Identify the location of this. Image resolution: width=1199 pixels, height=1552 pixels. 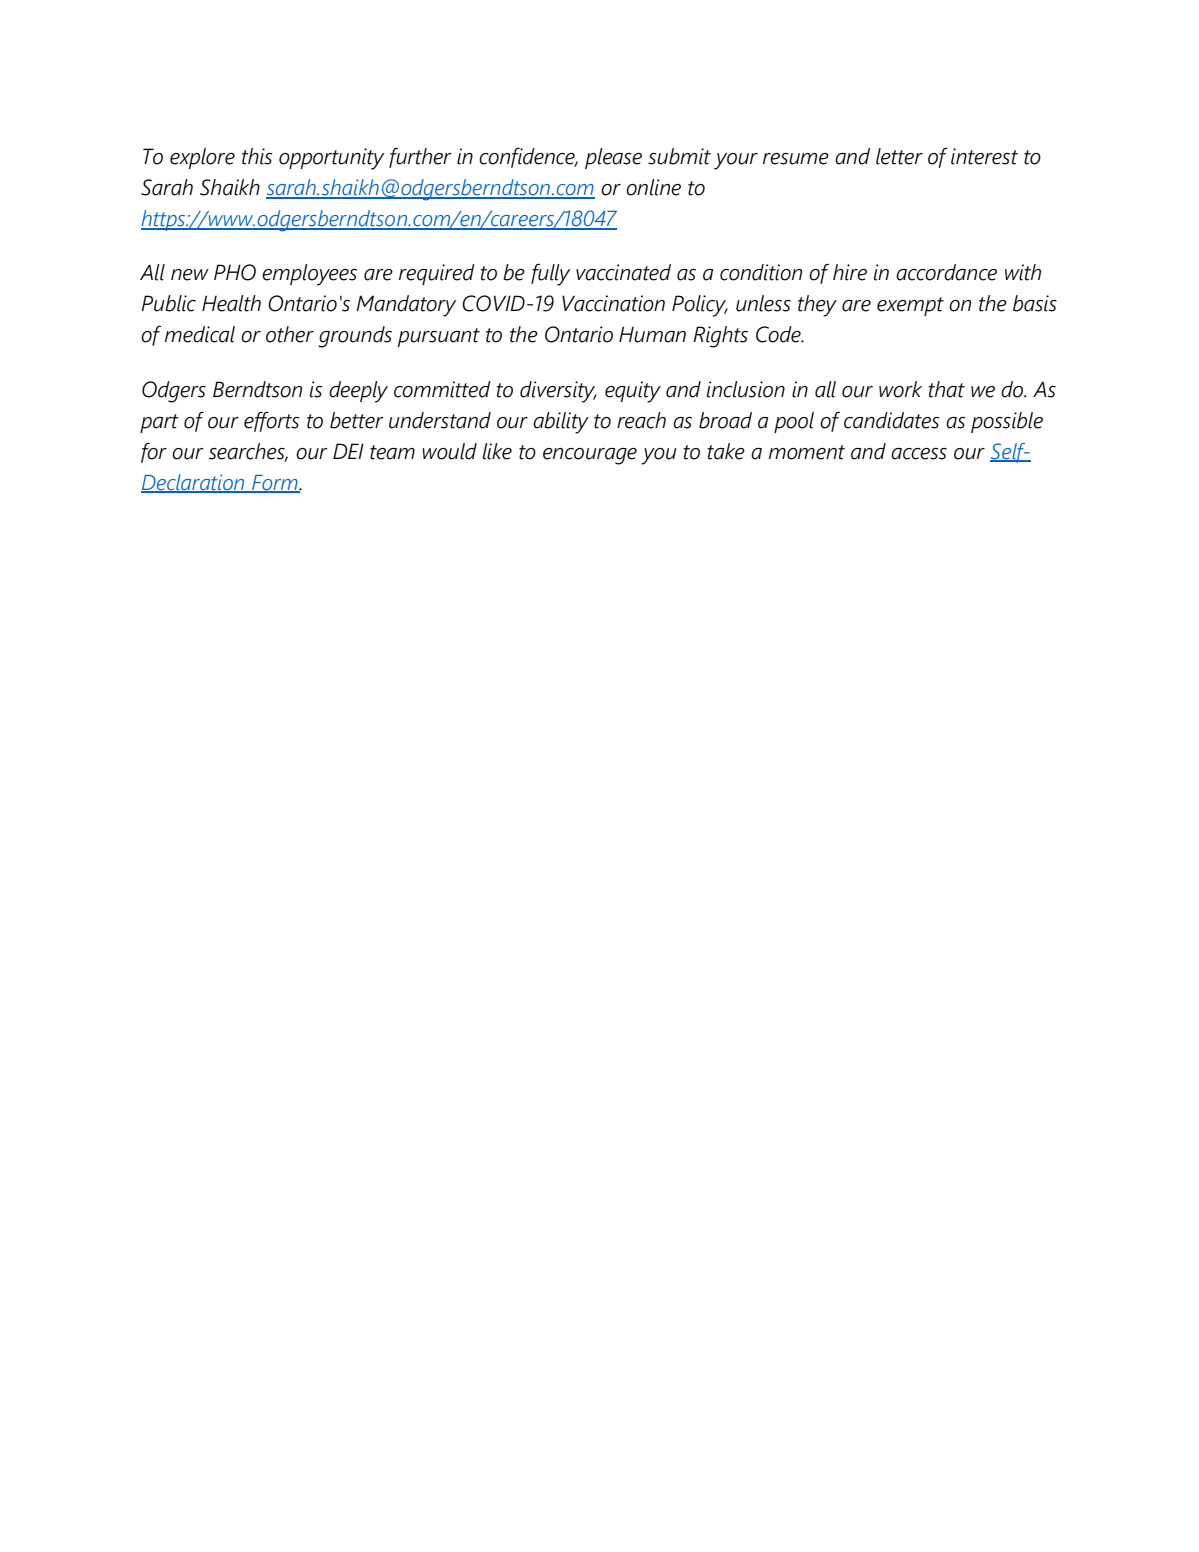
(257, 156).
